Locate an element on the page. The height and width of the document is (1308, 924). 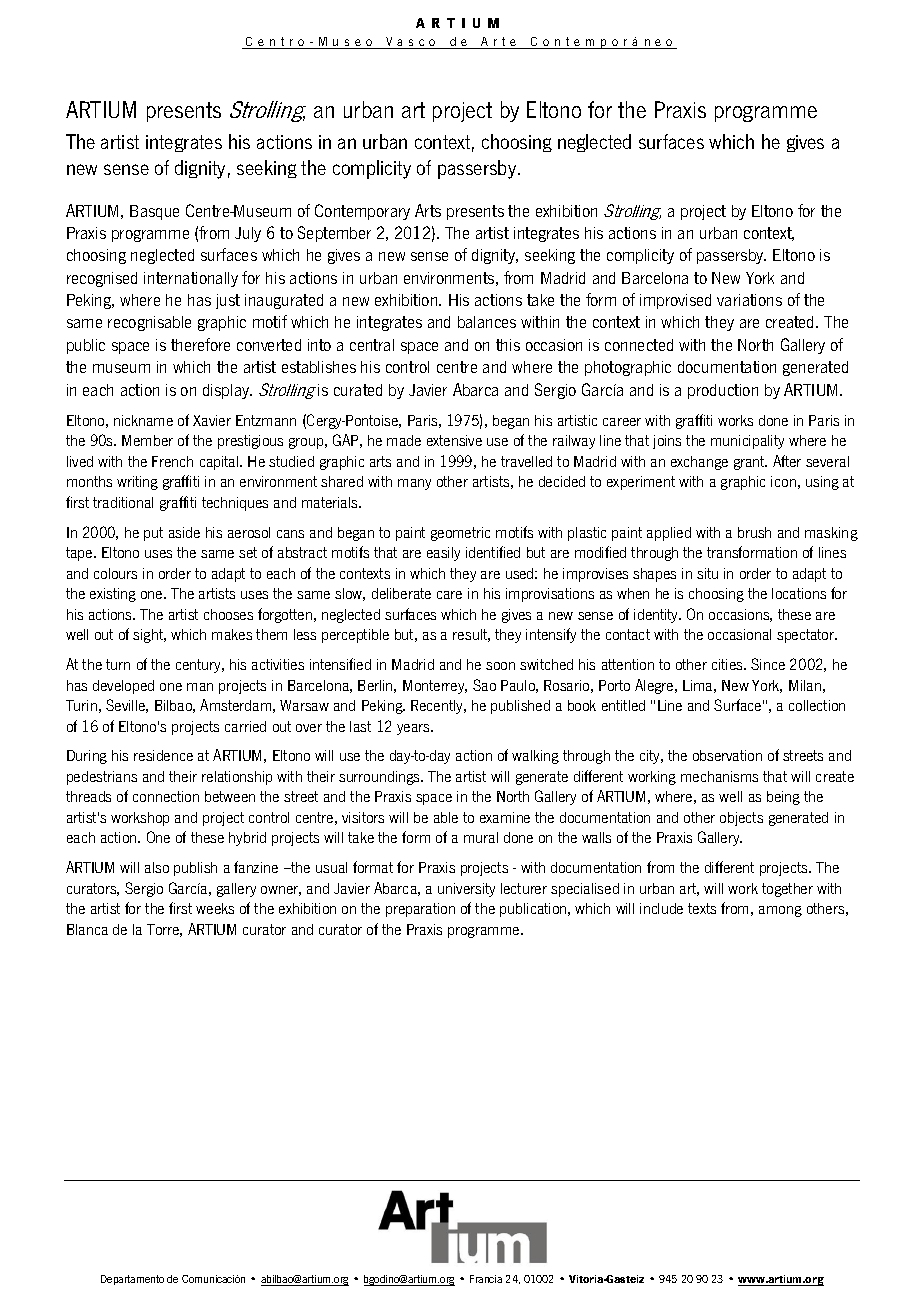
grant is located at coordinates (750, 463).
